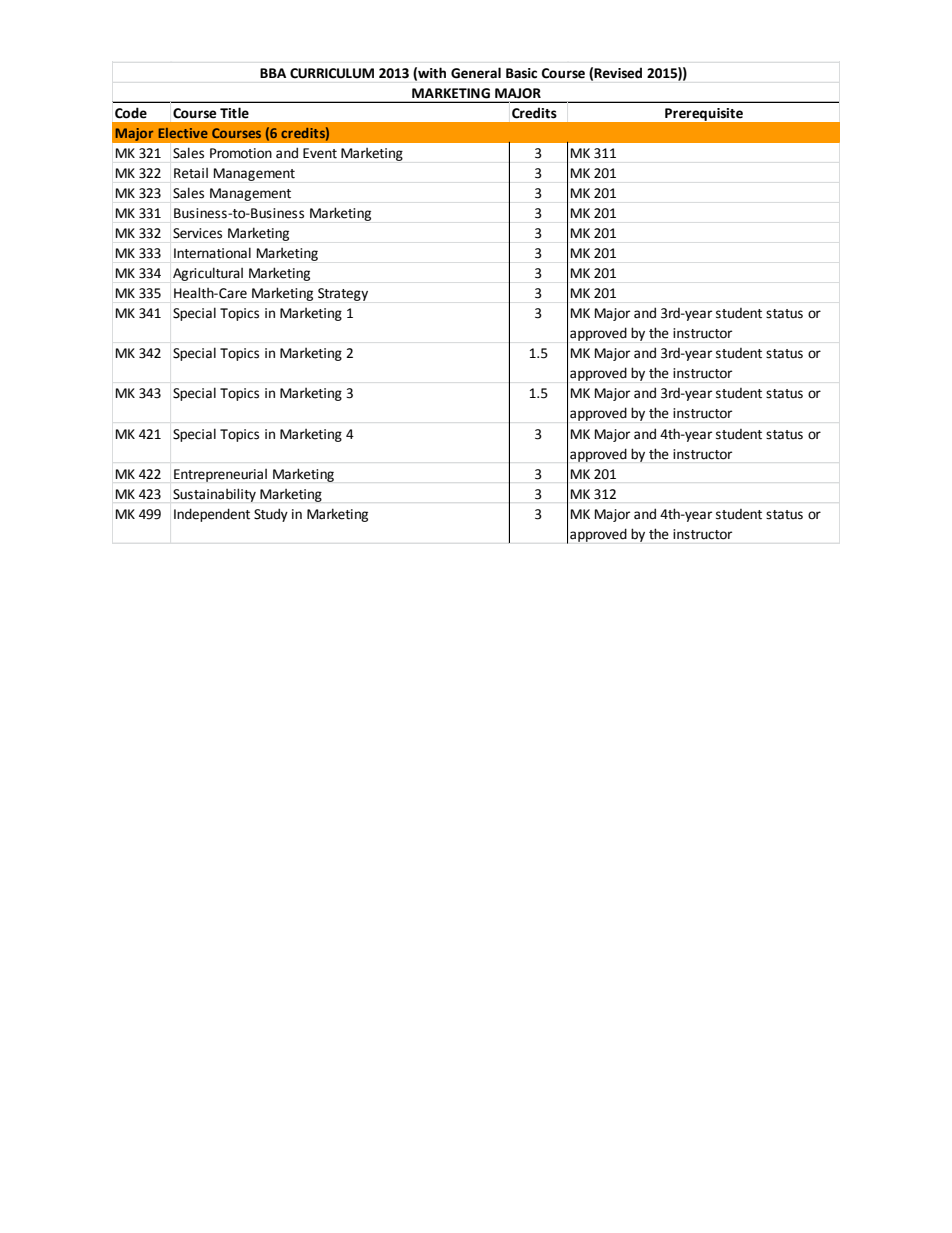 The width and height of the screenshot is (952, 1233). I want to click on International, so click(212, 253).
